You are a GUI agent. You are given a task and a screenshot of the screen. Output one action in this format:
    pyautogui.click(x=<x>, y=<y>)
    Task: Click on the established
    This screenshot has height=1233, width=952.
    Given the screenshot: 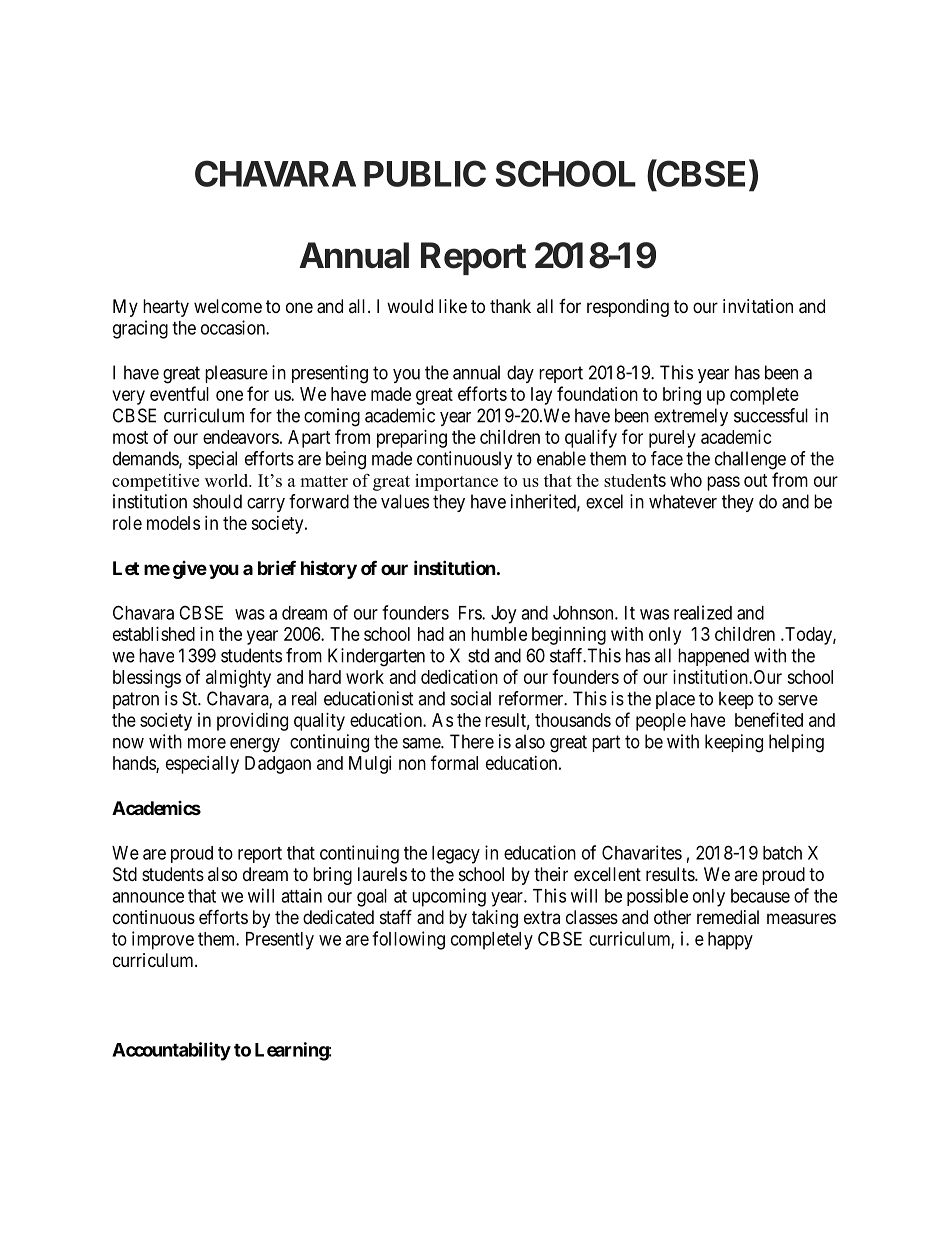 What is the action you would take?
    pyautogui.click(x=154, y=634)
